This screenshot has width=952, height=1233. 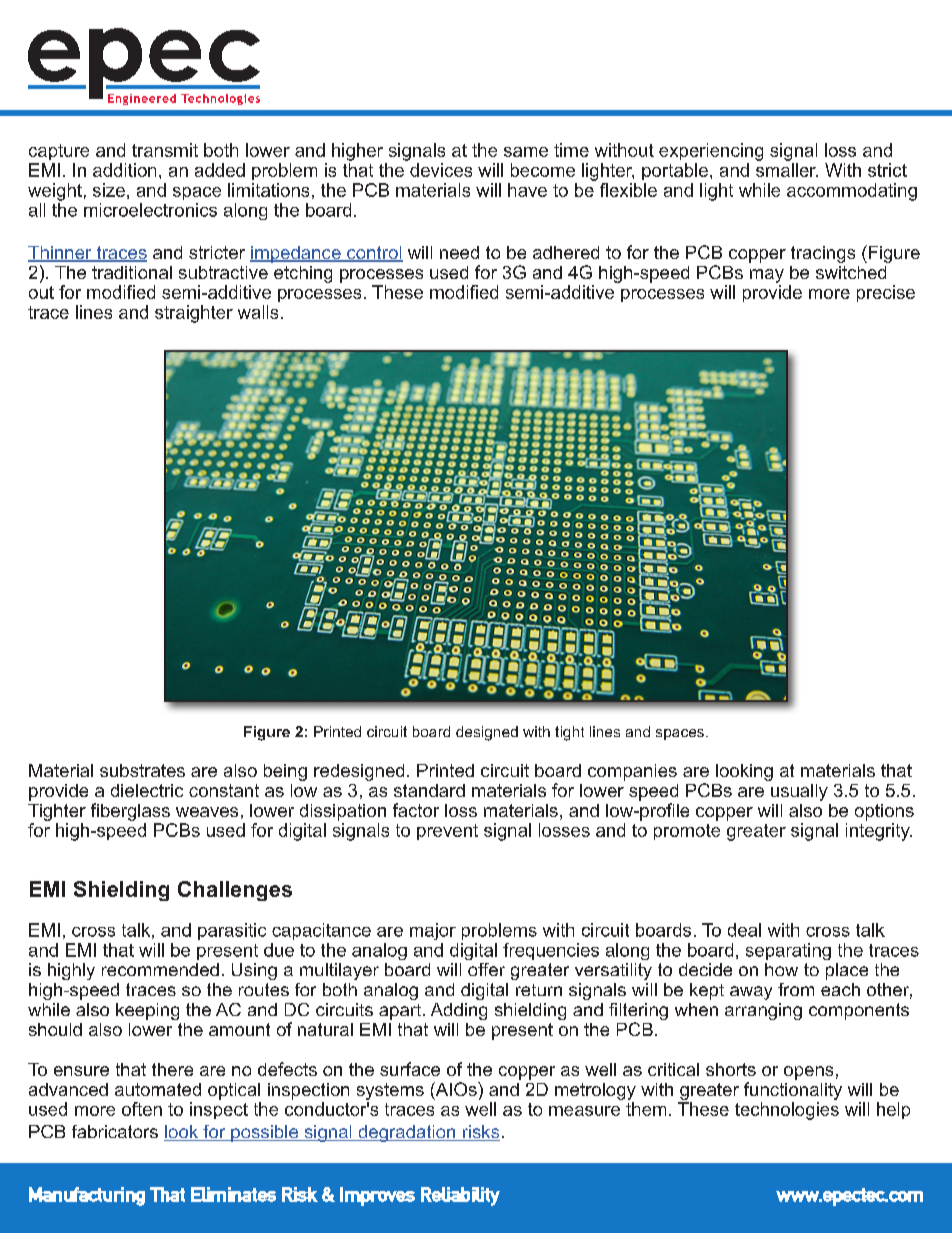 I want to click on fiberglass, so click(x=130, y=812).
